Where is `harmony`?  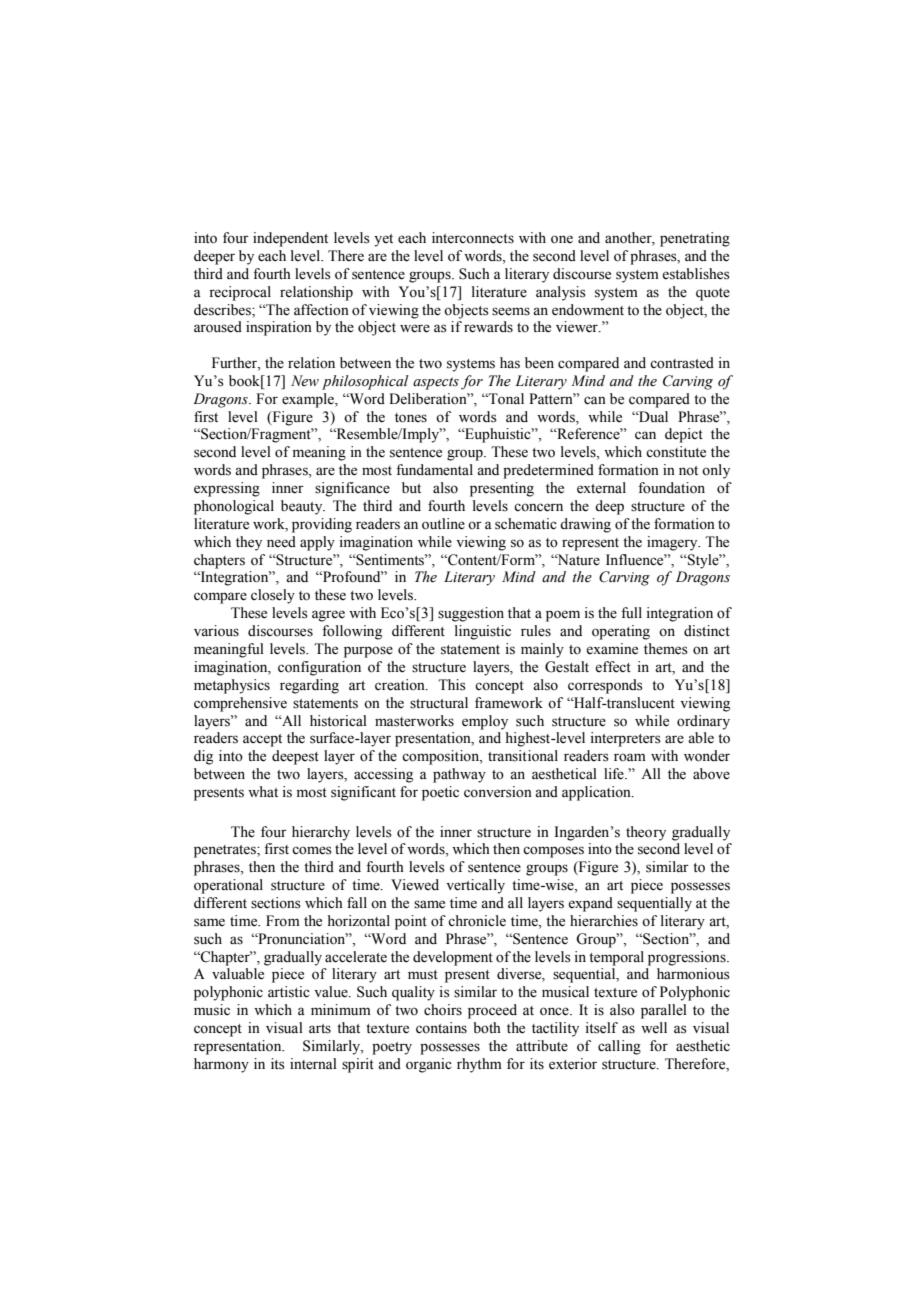 harmony is located at coordinates (221, 1065).
